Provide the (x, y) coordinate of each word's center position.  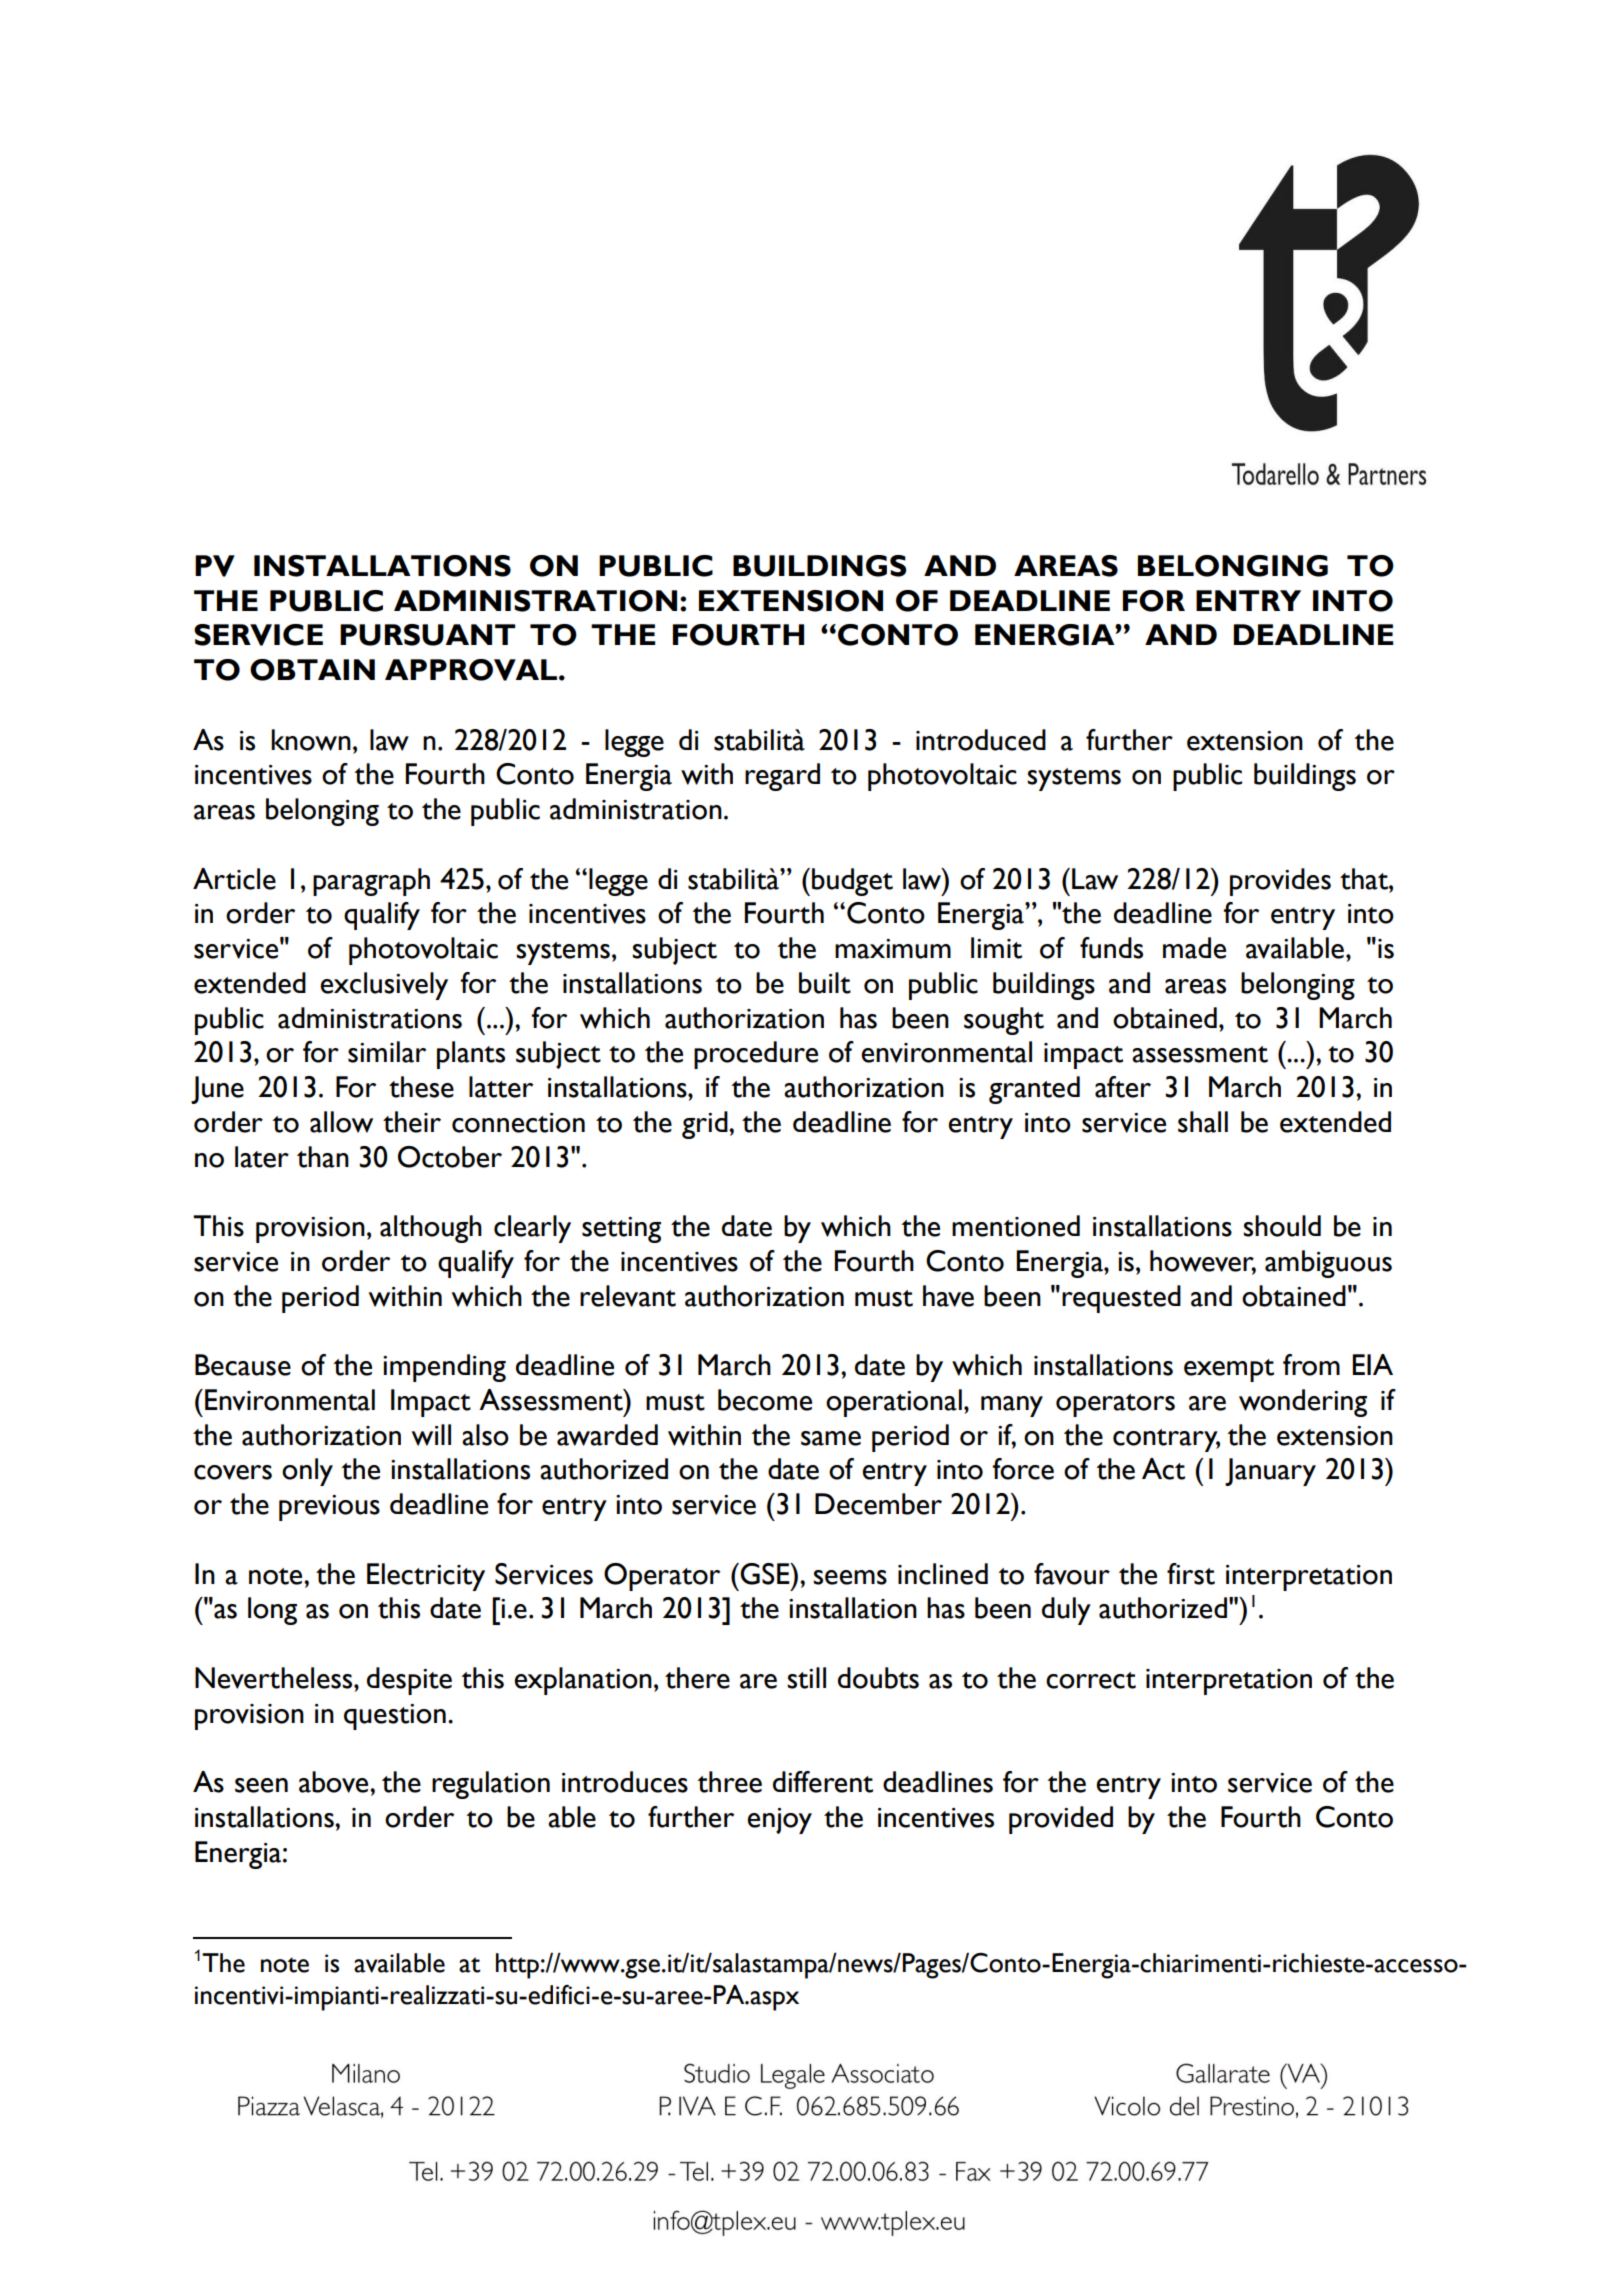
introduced (981, 740)
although (431, 1229)
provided (1061, 1820)
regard (782, 777)
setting (621, 1230)
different (823, 1782)
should (1282, 1226)
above (335, 1782)
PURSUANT (427, 635)
